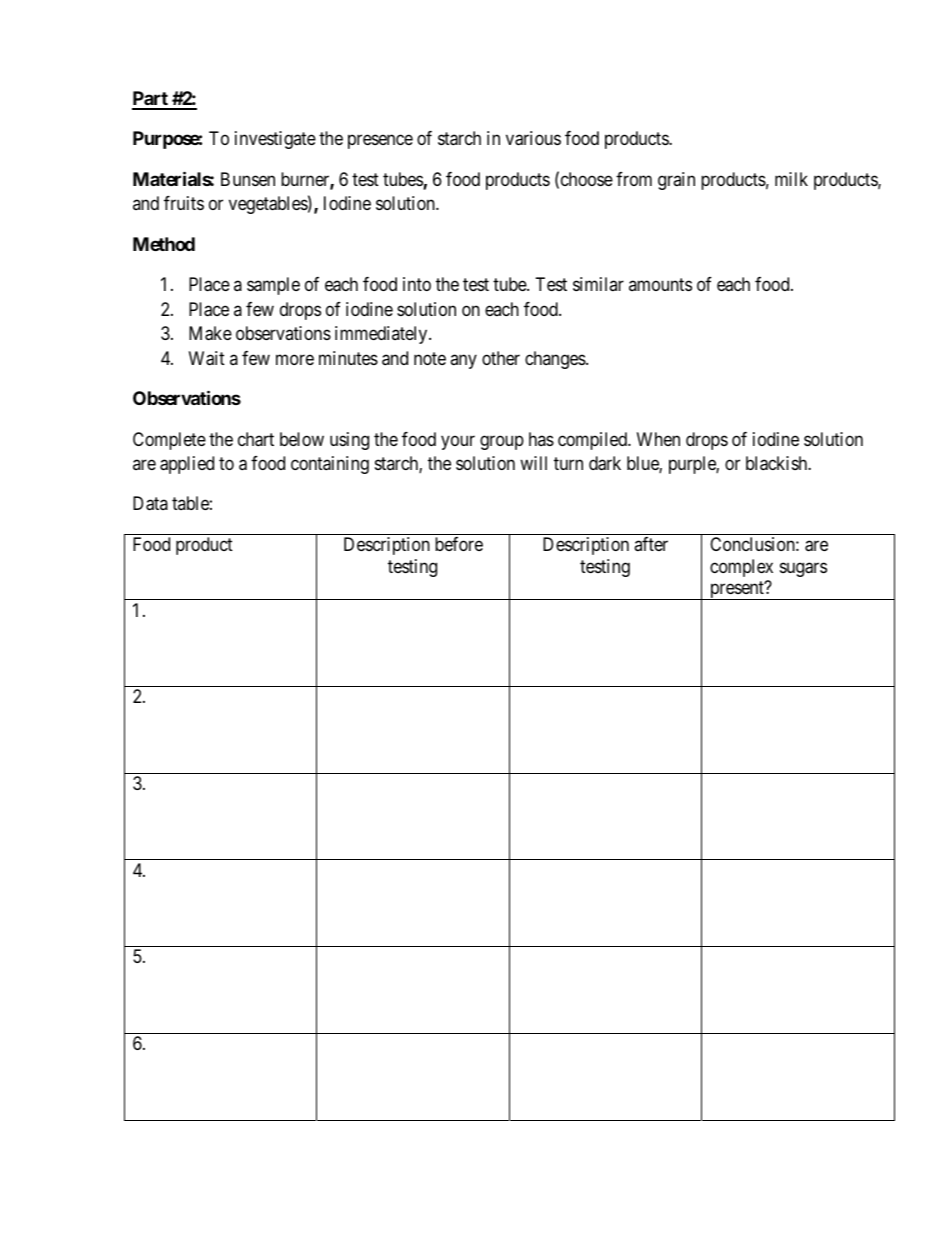 This screenshot has width=952, height=1233. What do you see at coordinates (533, 138) in the screenshot?
I see `various` at bounding box center [533, 138].
